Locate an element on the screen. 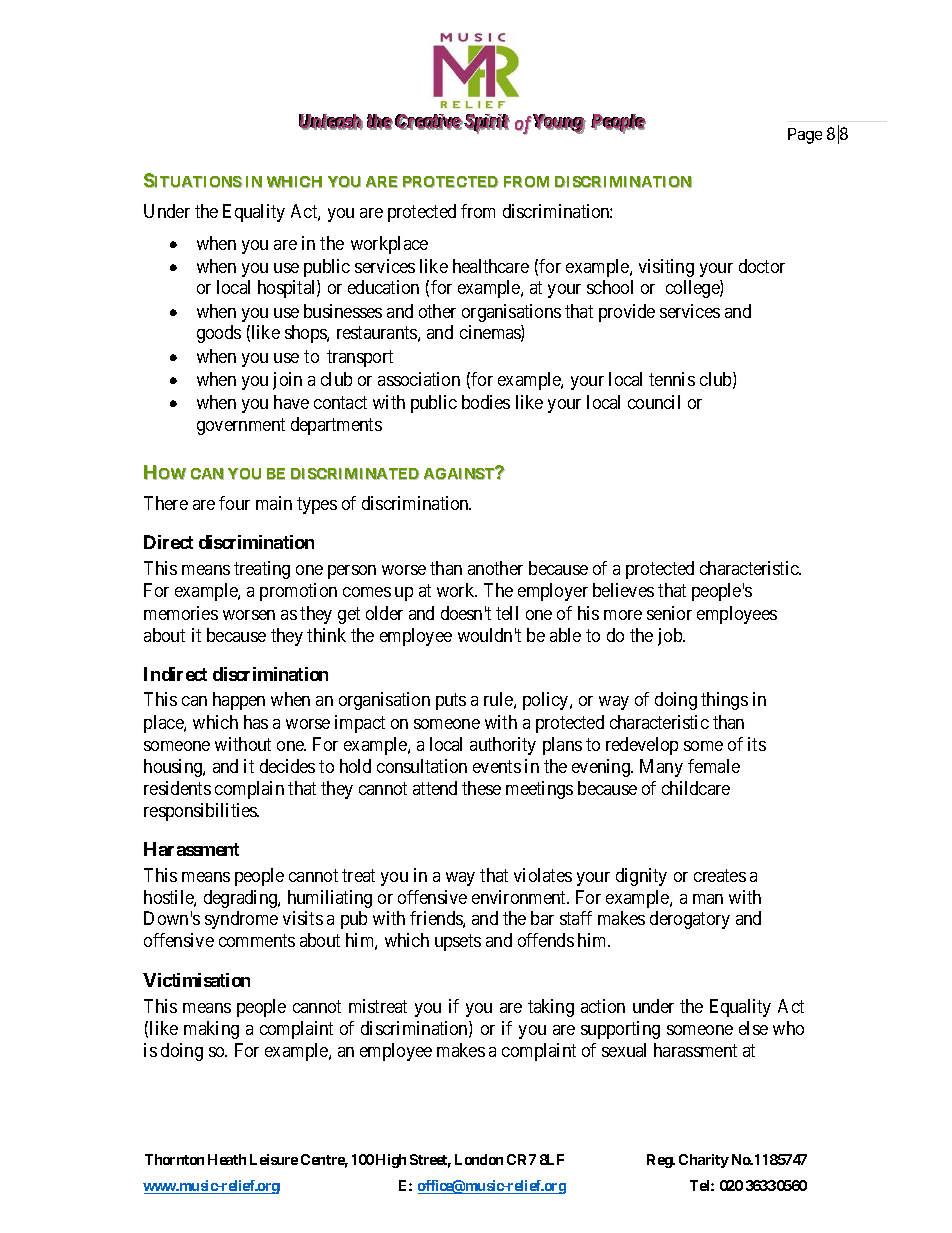  healthcare is located at coordinates (491, 266).
